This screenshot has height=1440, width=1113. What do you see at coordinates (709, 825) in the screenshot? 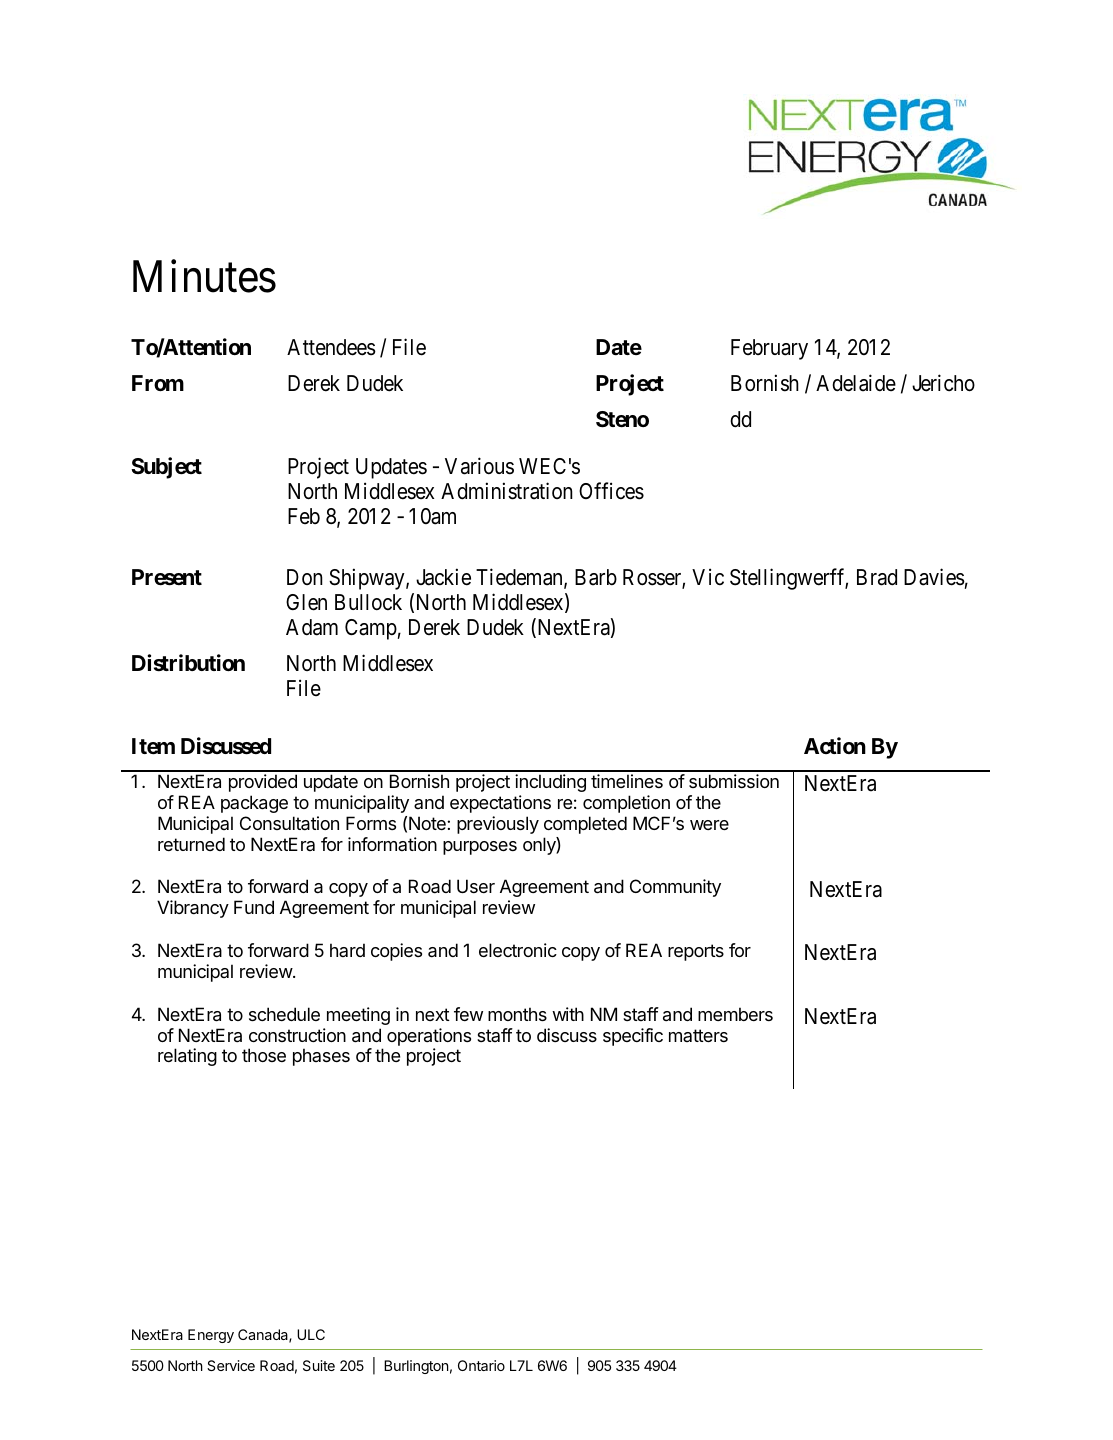
I see `were` at bounding box center [709, 825].
